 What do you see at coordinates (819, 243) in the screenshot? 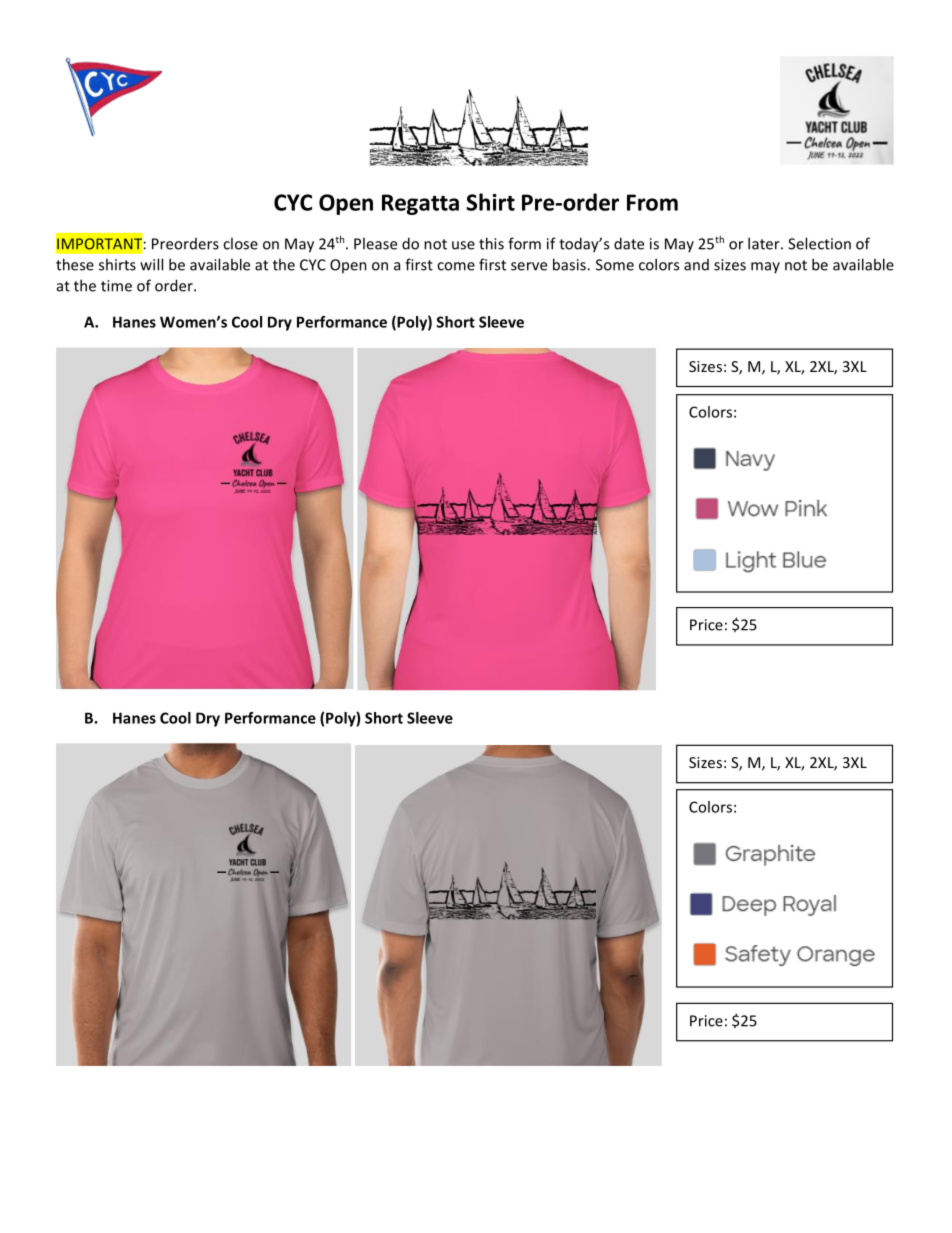
I see `Selection` at bounding box center [819, 243].
